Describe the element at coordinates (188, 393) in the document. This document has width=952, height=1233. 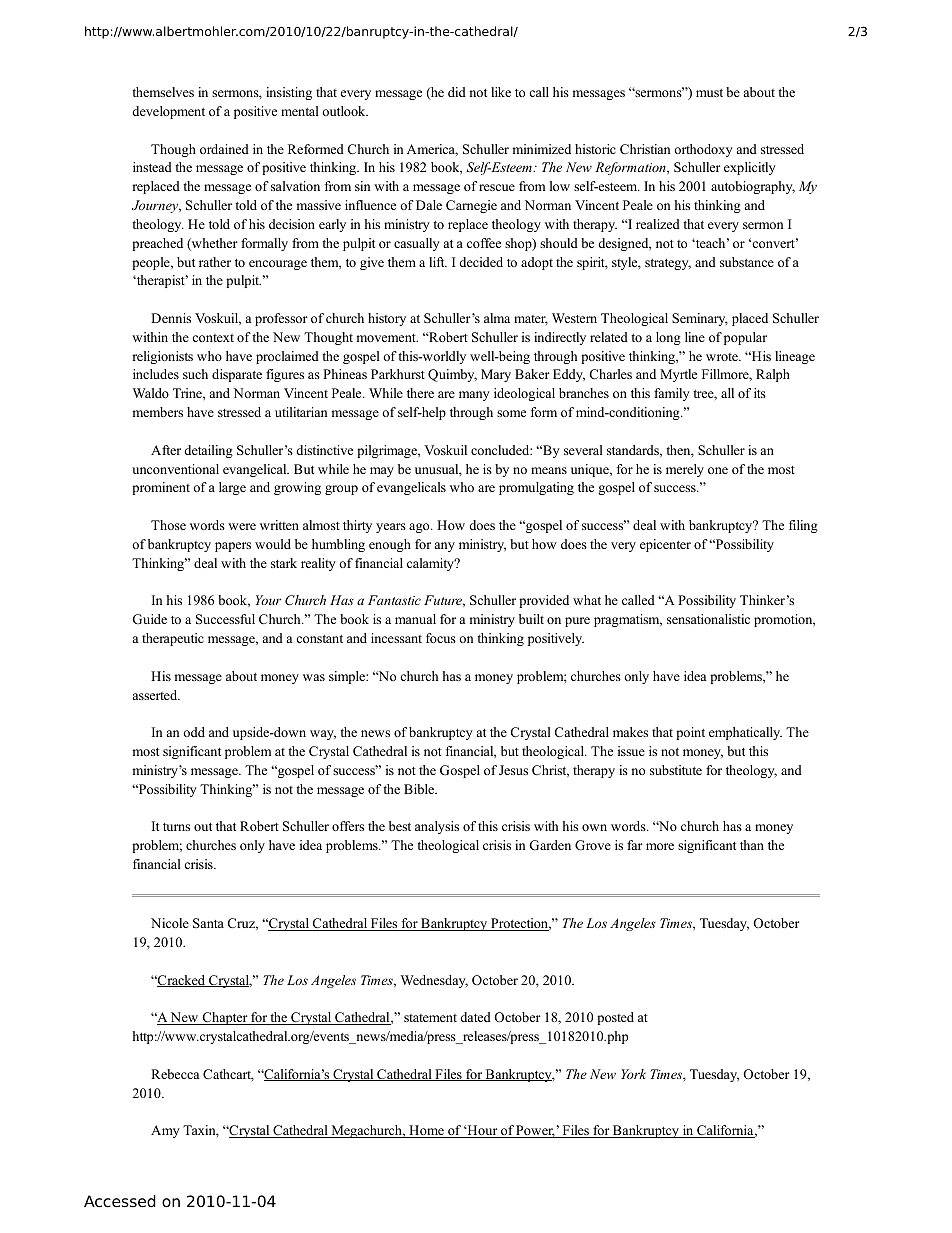
I see `Trine` at that location.
